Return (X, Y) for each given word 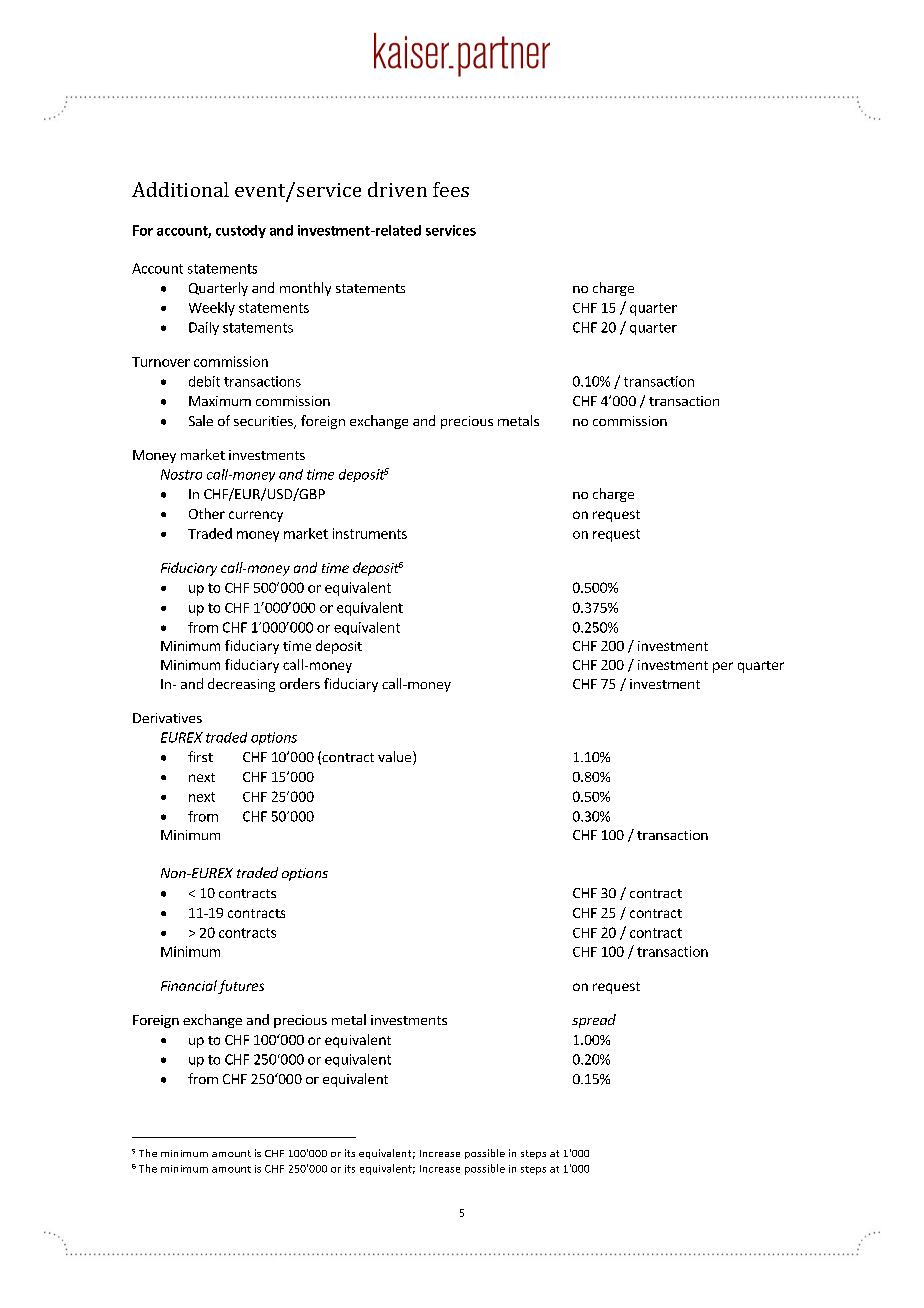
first (200, 756)
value (396, 758)
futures (241, 987)
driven (397, 189)
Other (207, 513)
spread (594, 1021)
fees (451, 189)
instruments (370, 533)
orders (300, 683)
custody (241, 231)
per (723, 667)
